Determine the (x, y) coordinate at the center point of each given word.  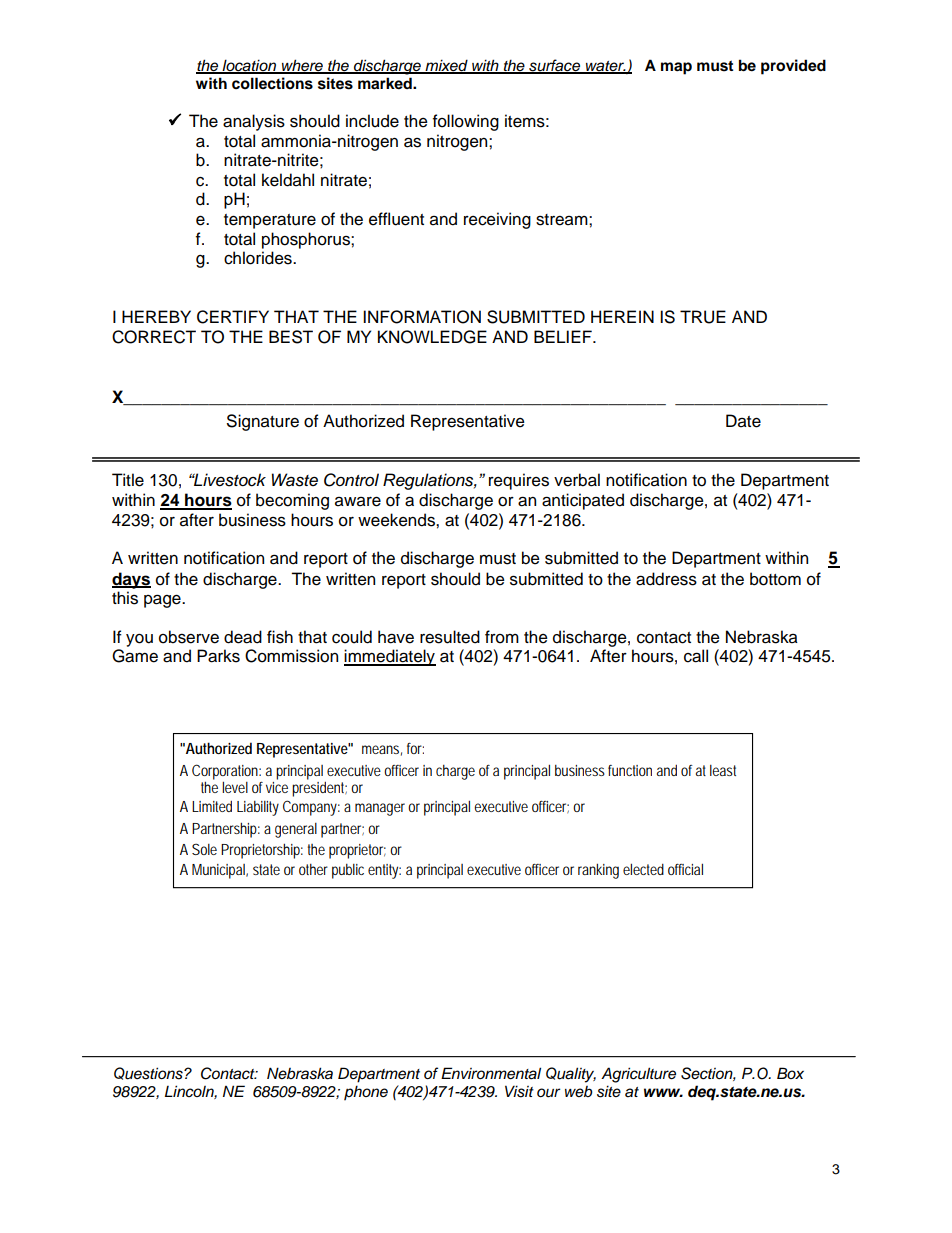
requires (519, 481)
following (466, 122)
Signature (263, 422)
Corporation (226, 773)
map (676, 68)
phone (366, 1093)
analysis (254, 122)
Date (743, 421)
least (723, 770)
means (382, 750)
